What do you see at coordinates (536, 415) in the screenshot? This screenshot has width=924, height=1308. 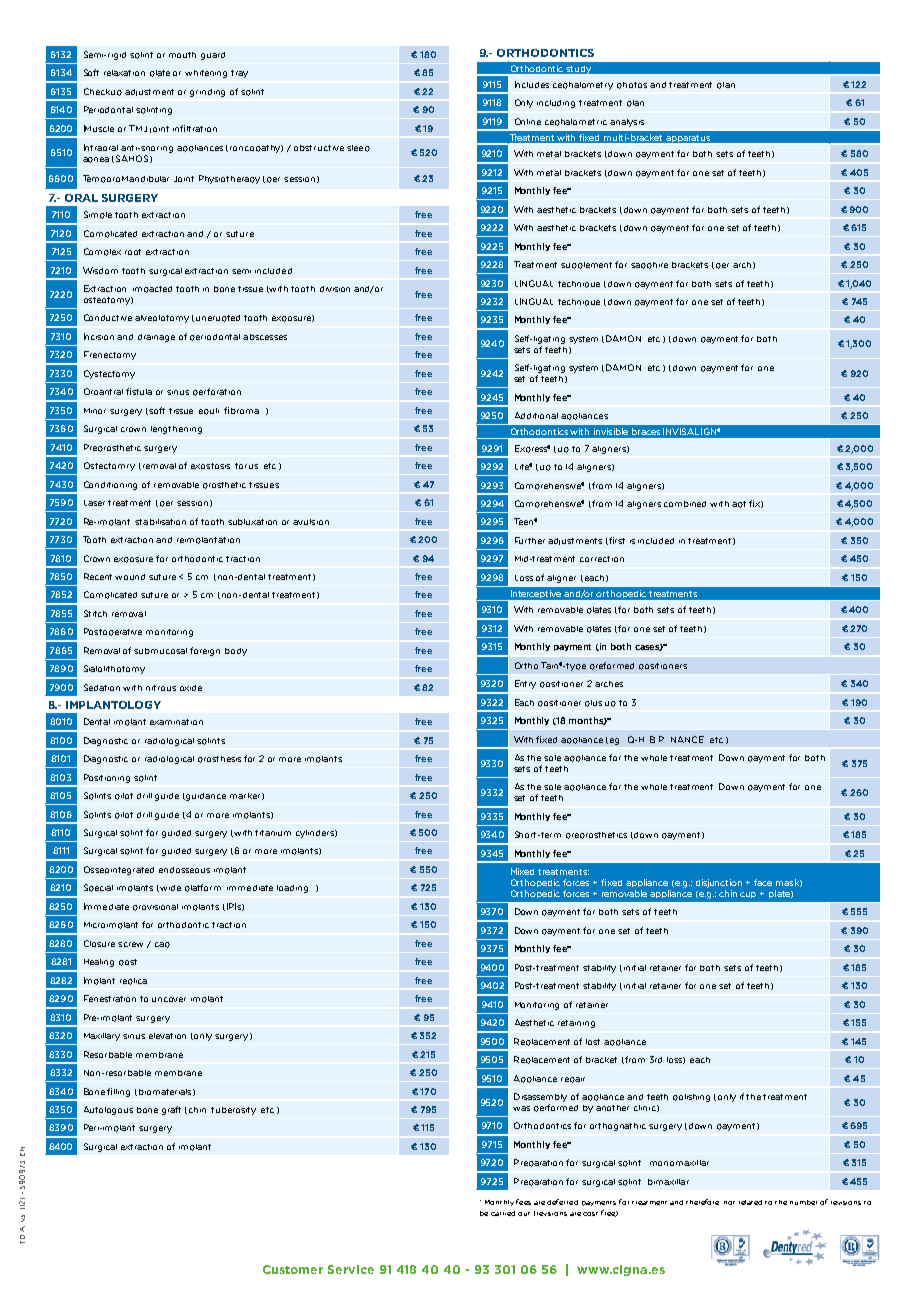 I see `Additional` at bounding box center [536, 415].
